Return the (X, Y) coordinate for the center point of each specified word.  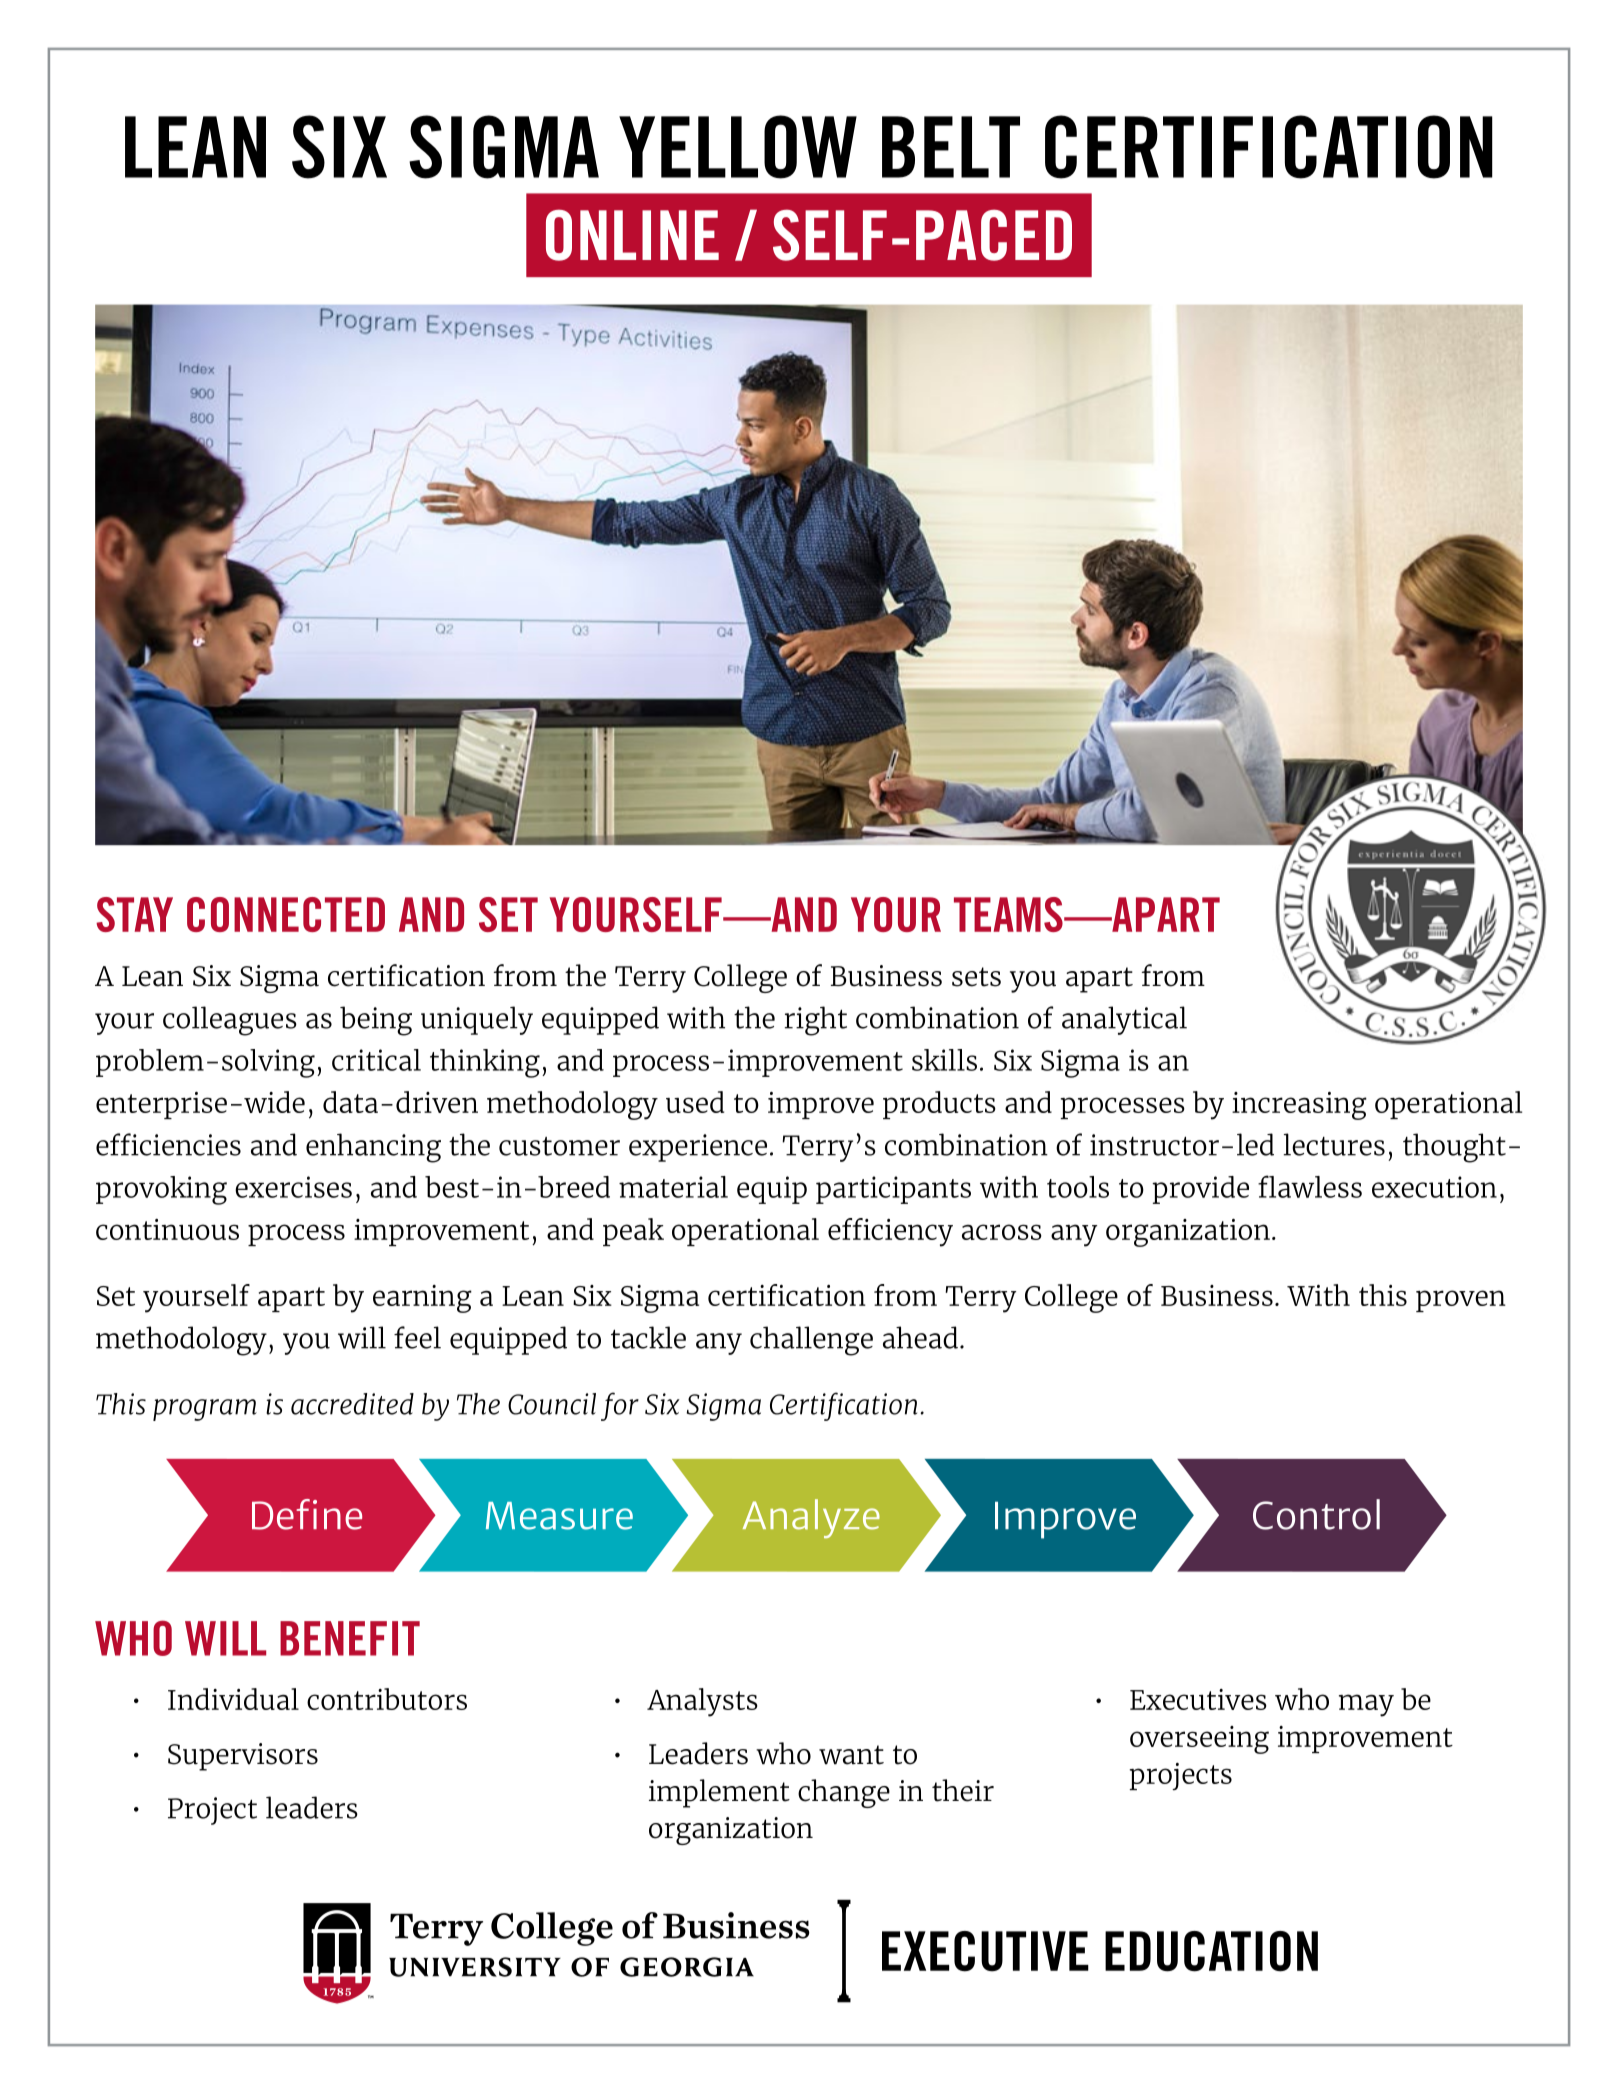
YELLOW (738, 147)
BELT (951, 147)
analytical (1124, 1020)
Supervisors (243, 1757)
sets (976, 977)
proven (1461, 1301)
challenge (811, 1341)
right (816, 1021)
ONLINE (632, 235)
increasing (1299, 1106)
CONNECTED (286, 914)
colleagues (230, 1021)
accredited (352, 1404)
